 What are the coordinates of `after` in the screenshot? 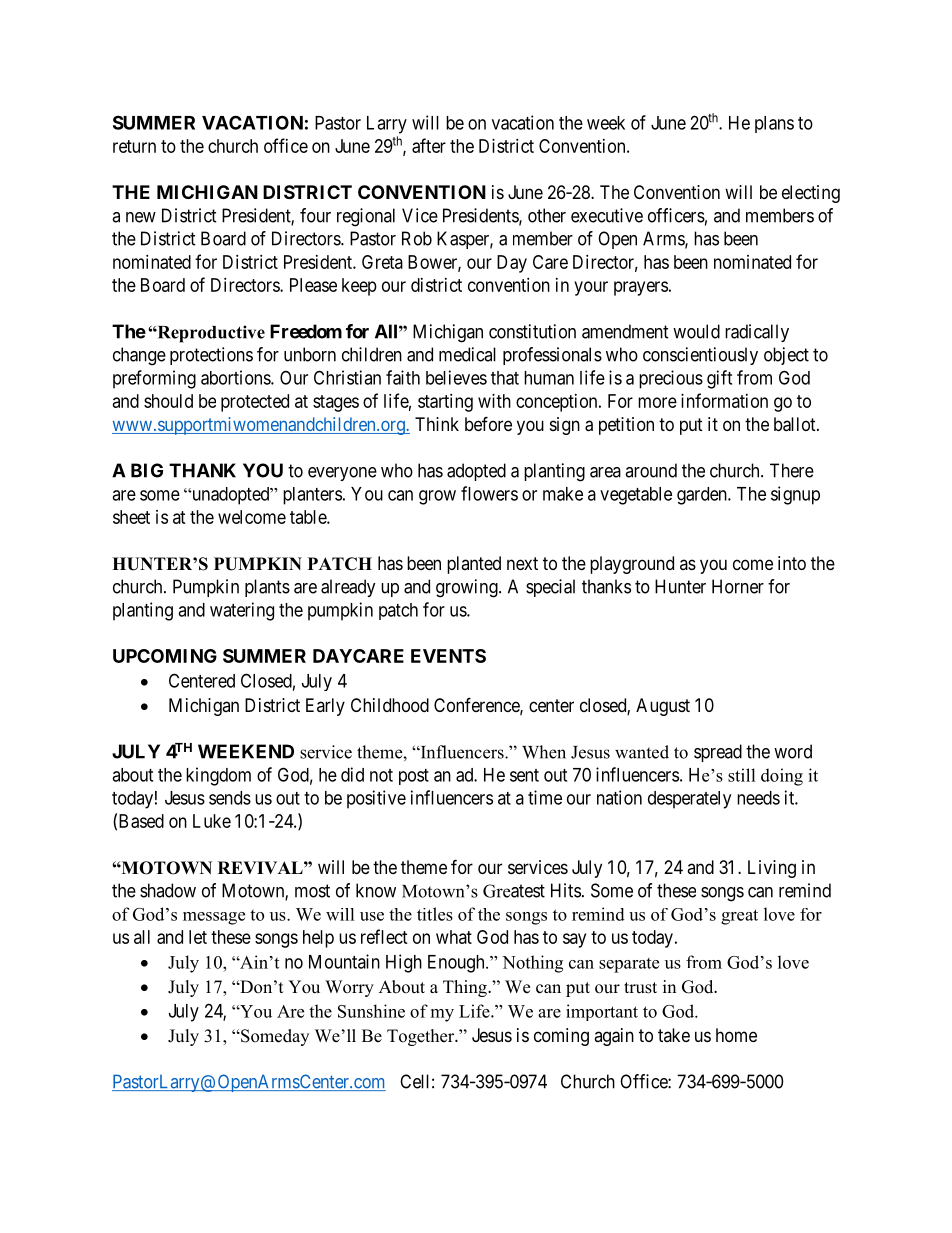 It's located at (429, 145).
